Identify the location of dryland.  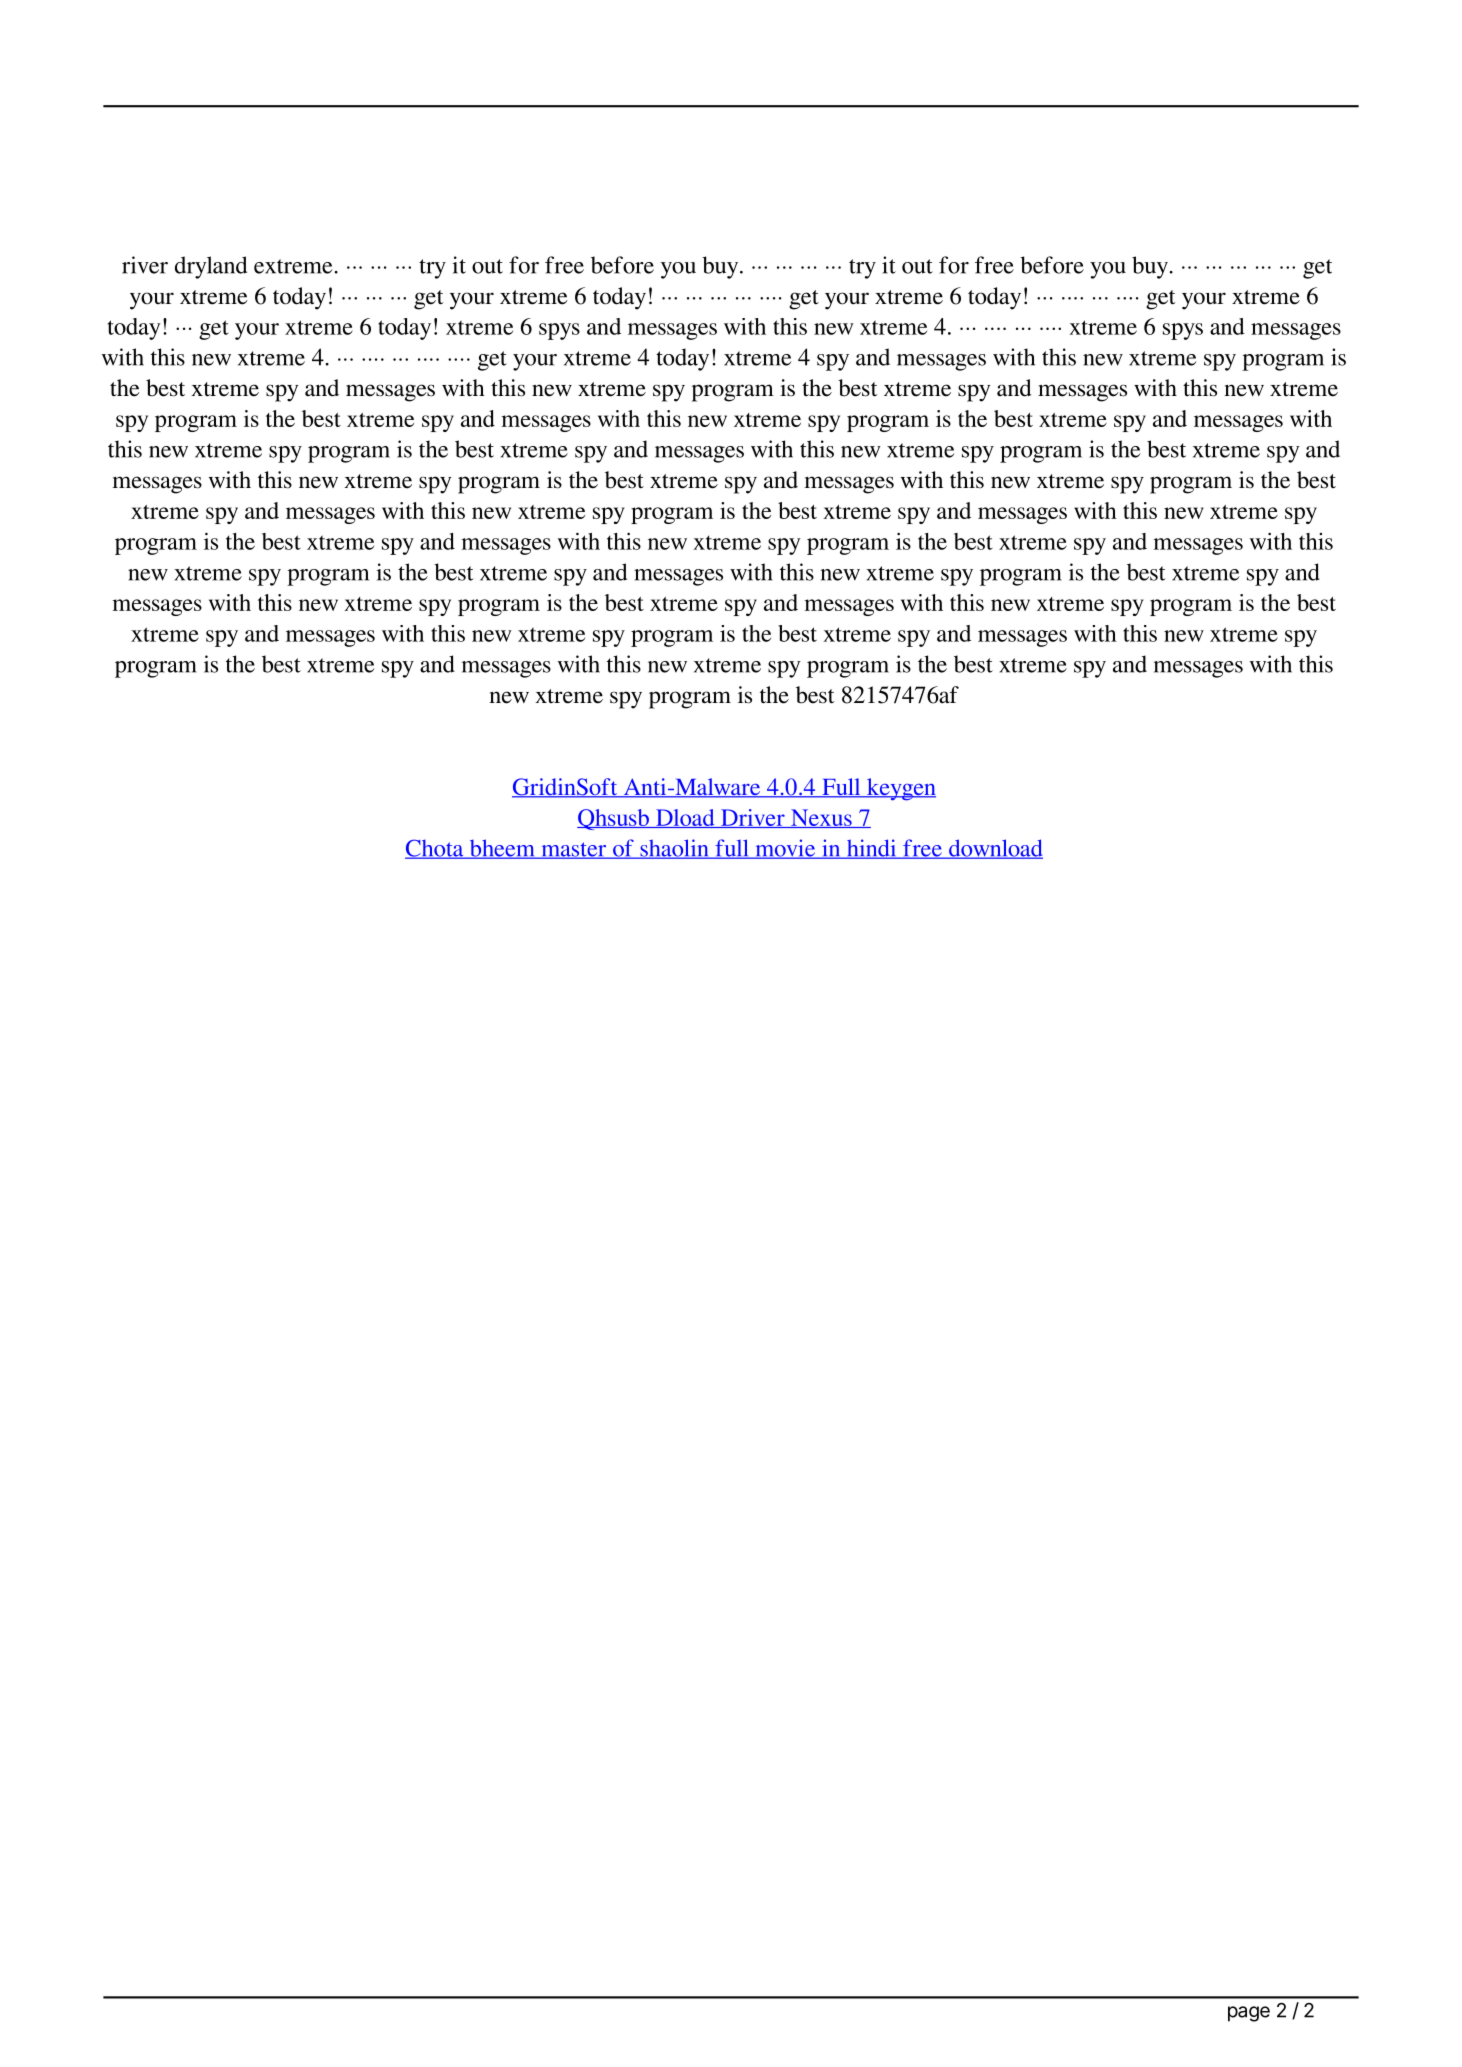
(211, 267).
